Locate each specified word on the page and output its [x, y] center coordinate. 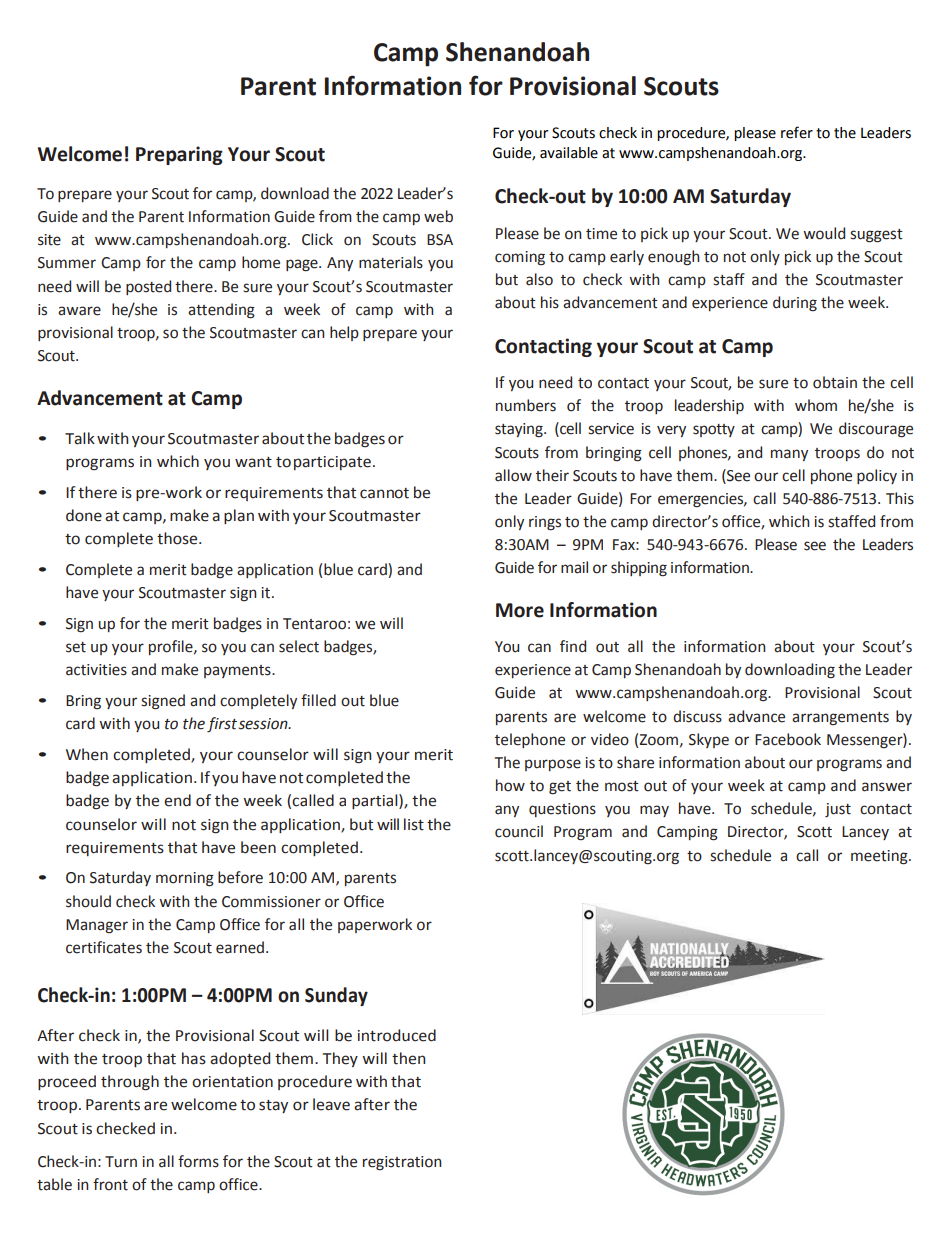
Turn [121, 1162]
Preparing [179, 155]
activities [96, 670]
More [520, 610]
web [438, 216]
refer [797, 132]
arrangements [840, 719]
